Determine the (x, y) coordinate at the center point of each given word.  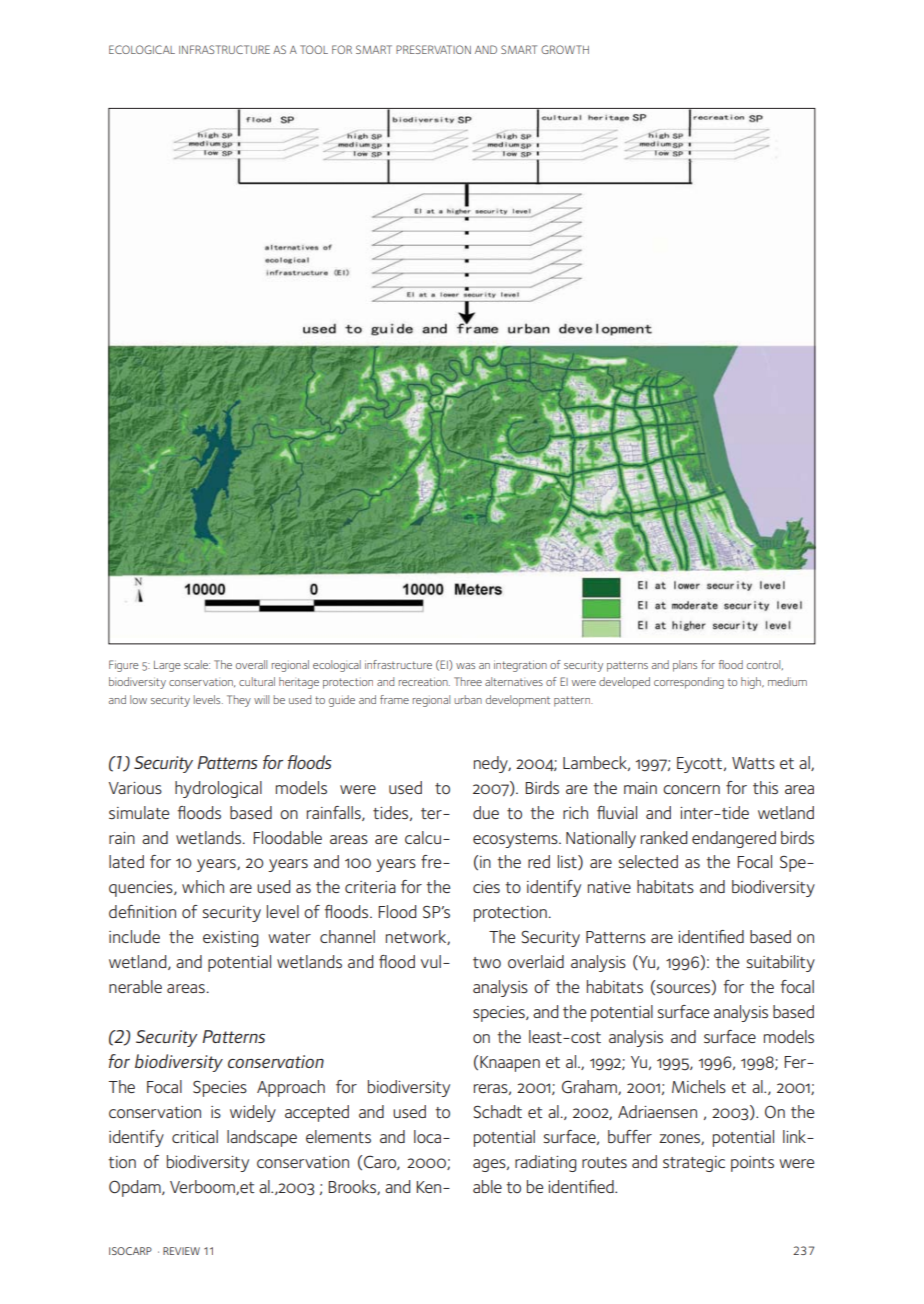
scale (197, 664)
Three (468, 681)
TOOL (314, 49)
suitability (780, 963)
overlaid (536, 961)
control (765, 665)
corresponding (689, 683)
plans (685, 666)
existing (230, 939)
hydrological (218, 789)
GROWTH (565, 49)
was (465, 666)
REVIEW (181, 1251)
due (486, 812)
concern (691, 789)
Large (167, 666)
